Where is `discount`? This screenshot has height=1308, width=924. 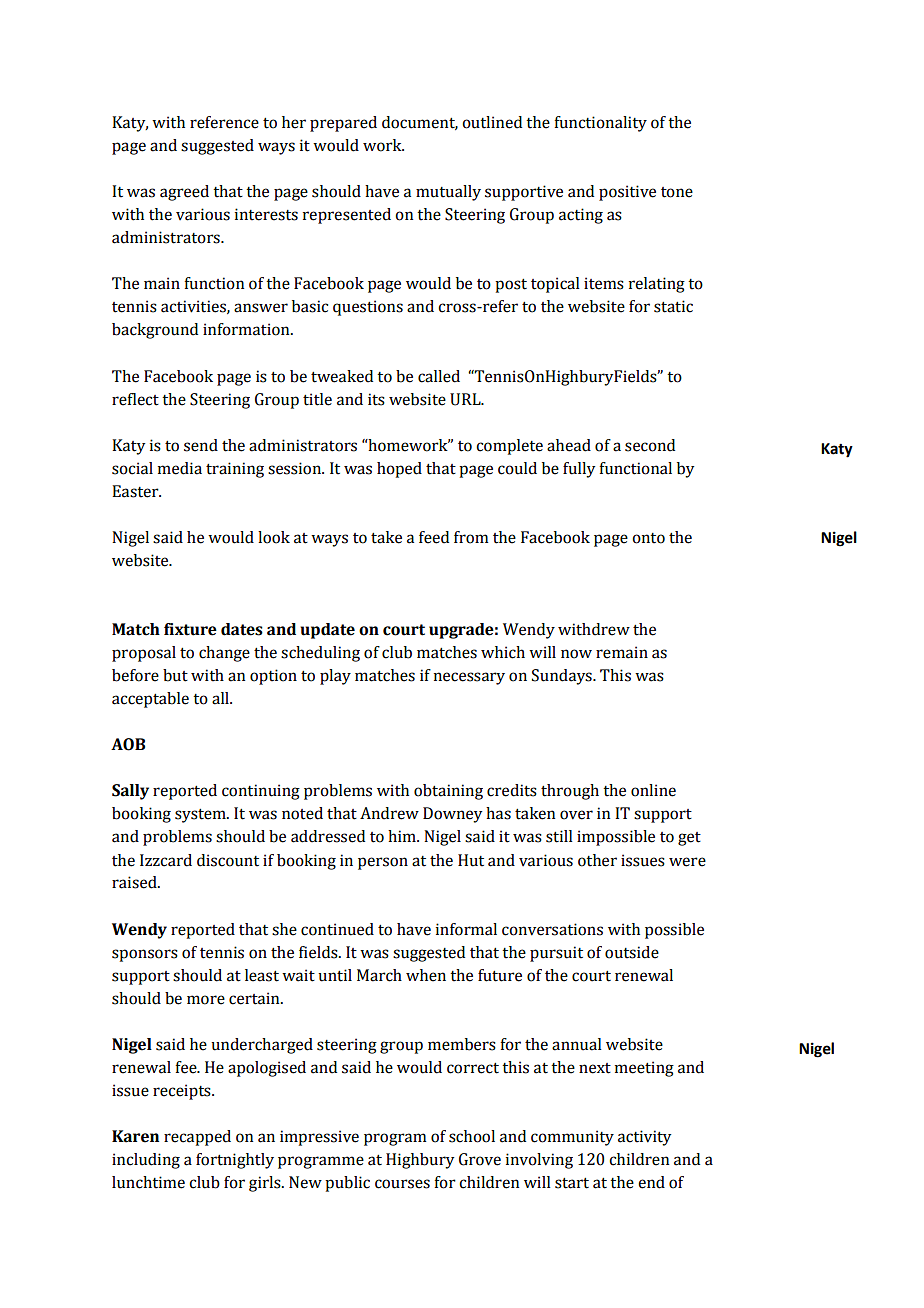
discount is located at coordinates (228, 860).
